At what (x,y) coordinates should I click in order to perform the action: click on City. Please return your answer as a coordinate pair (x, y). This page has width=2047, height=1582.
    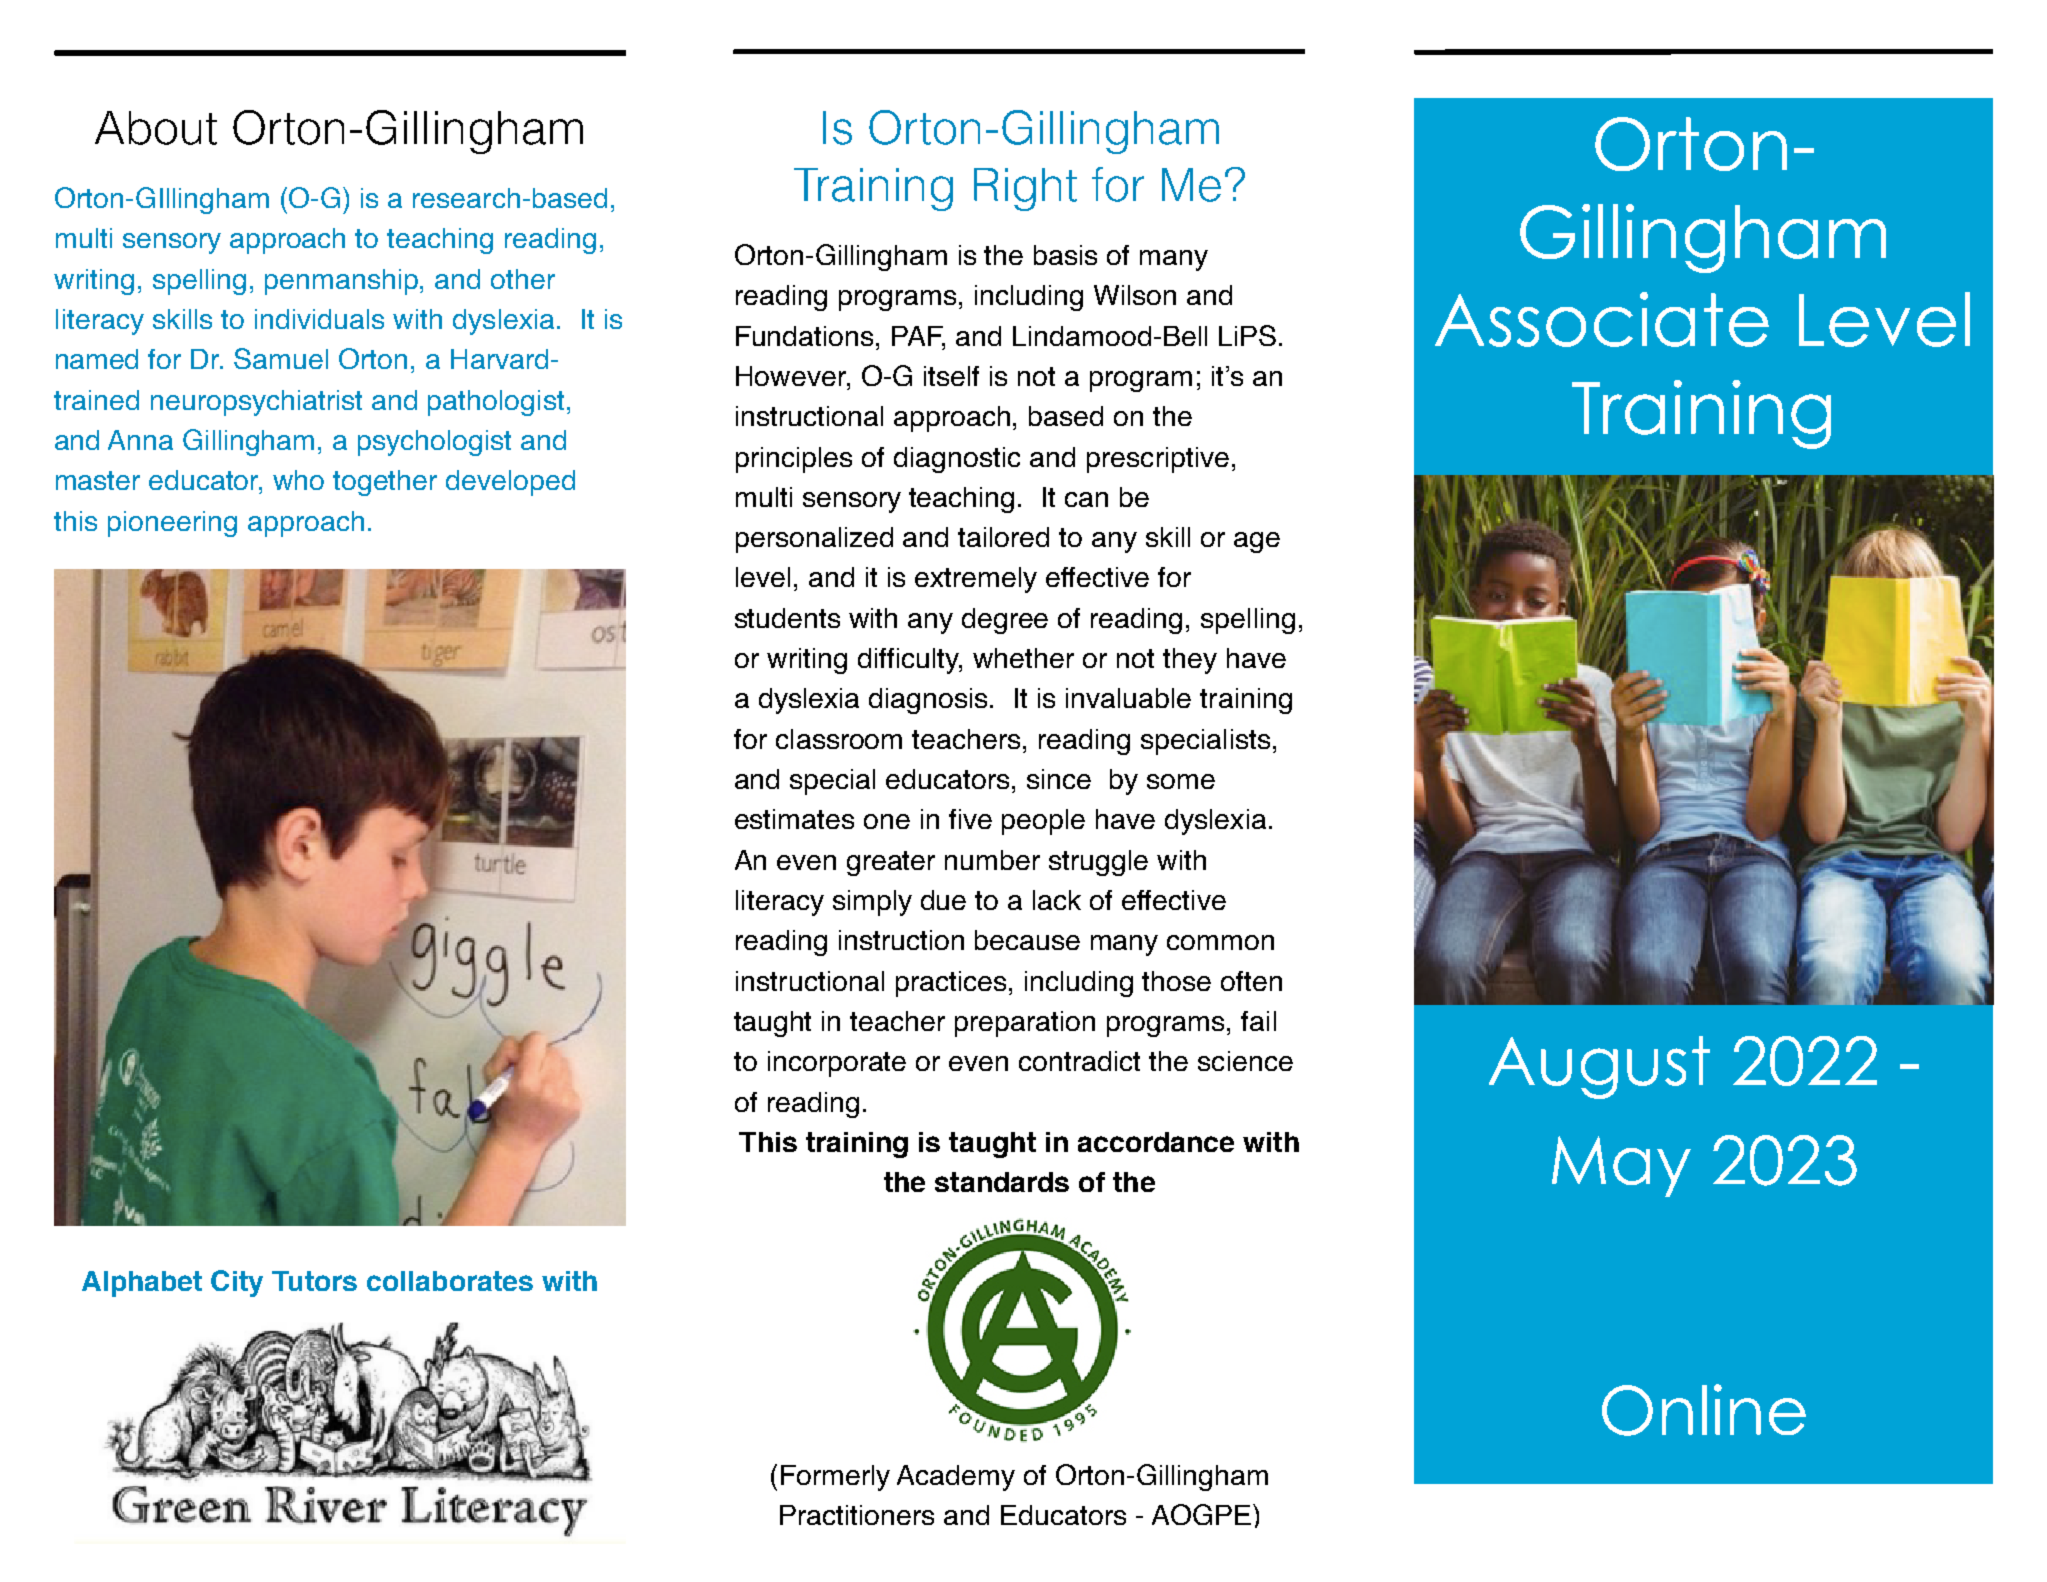
    Looking at the image, I should click on (237, 1283).
